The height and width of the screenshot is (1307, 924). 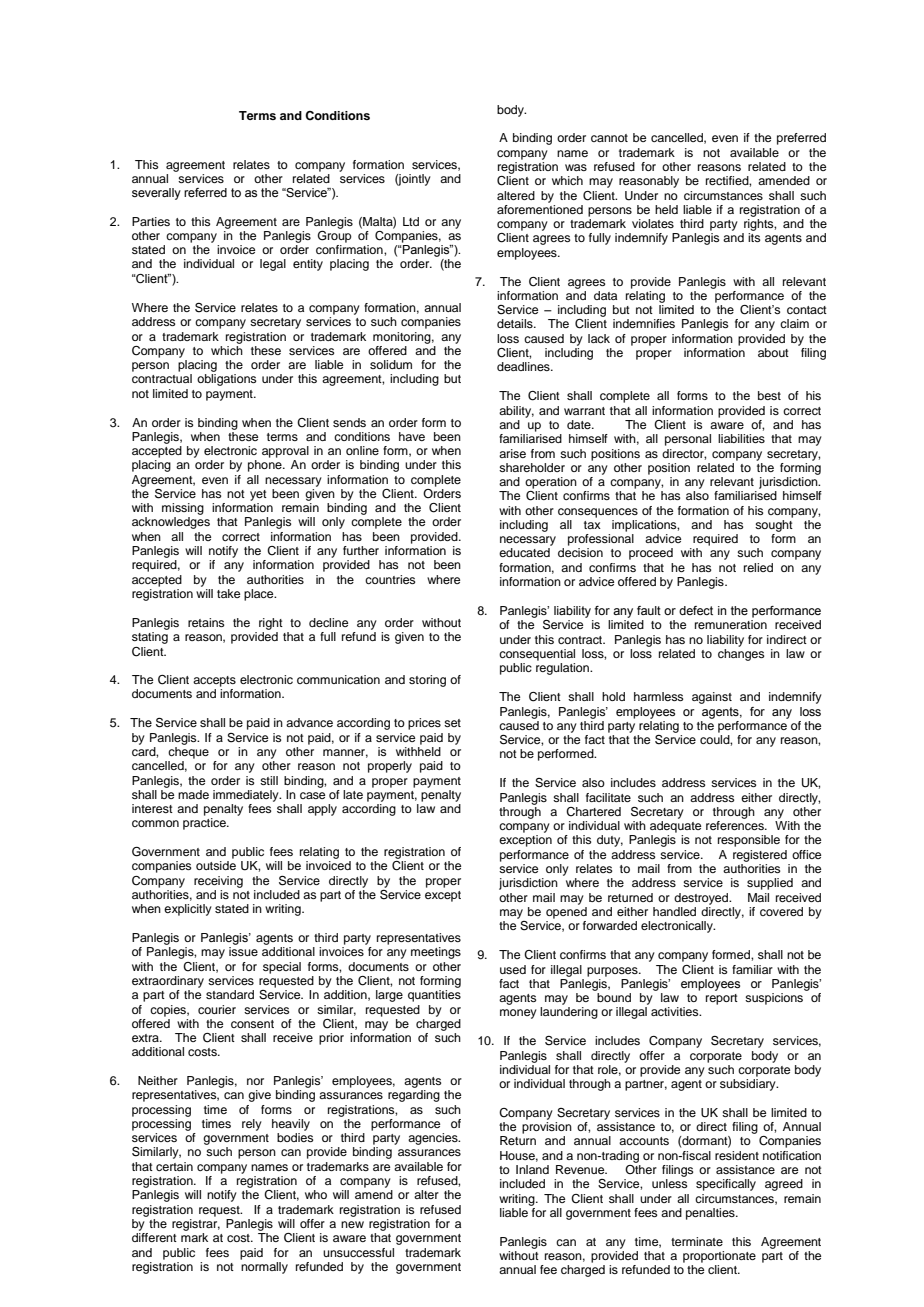 I want to click on set, so click(x=452, y=723).
